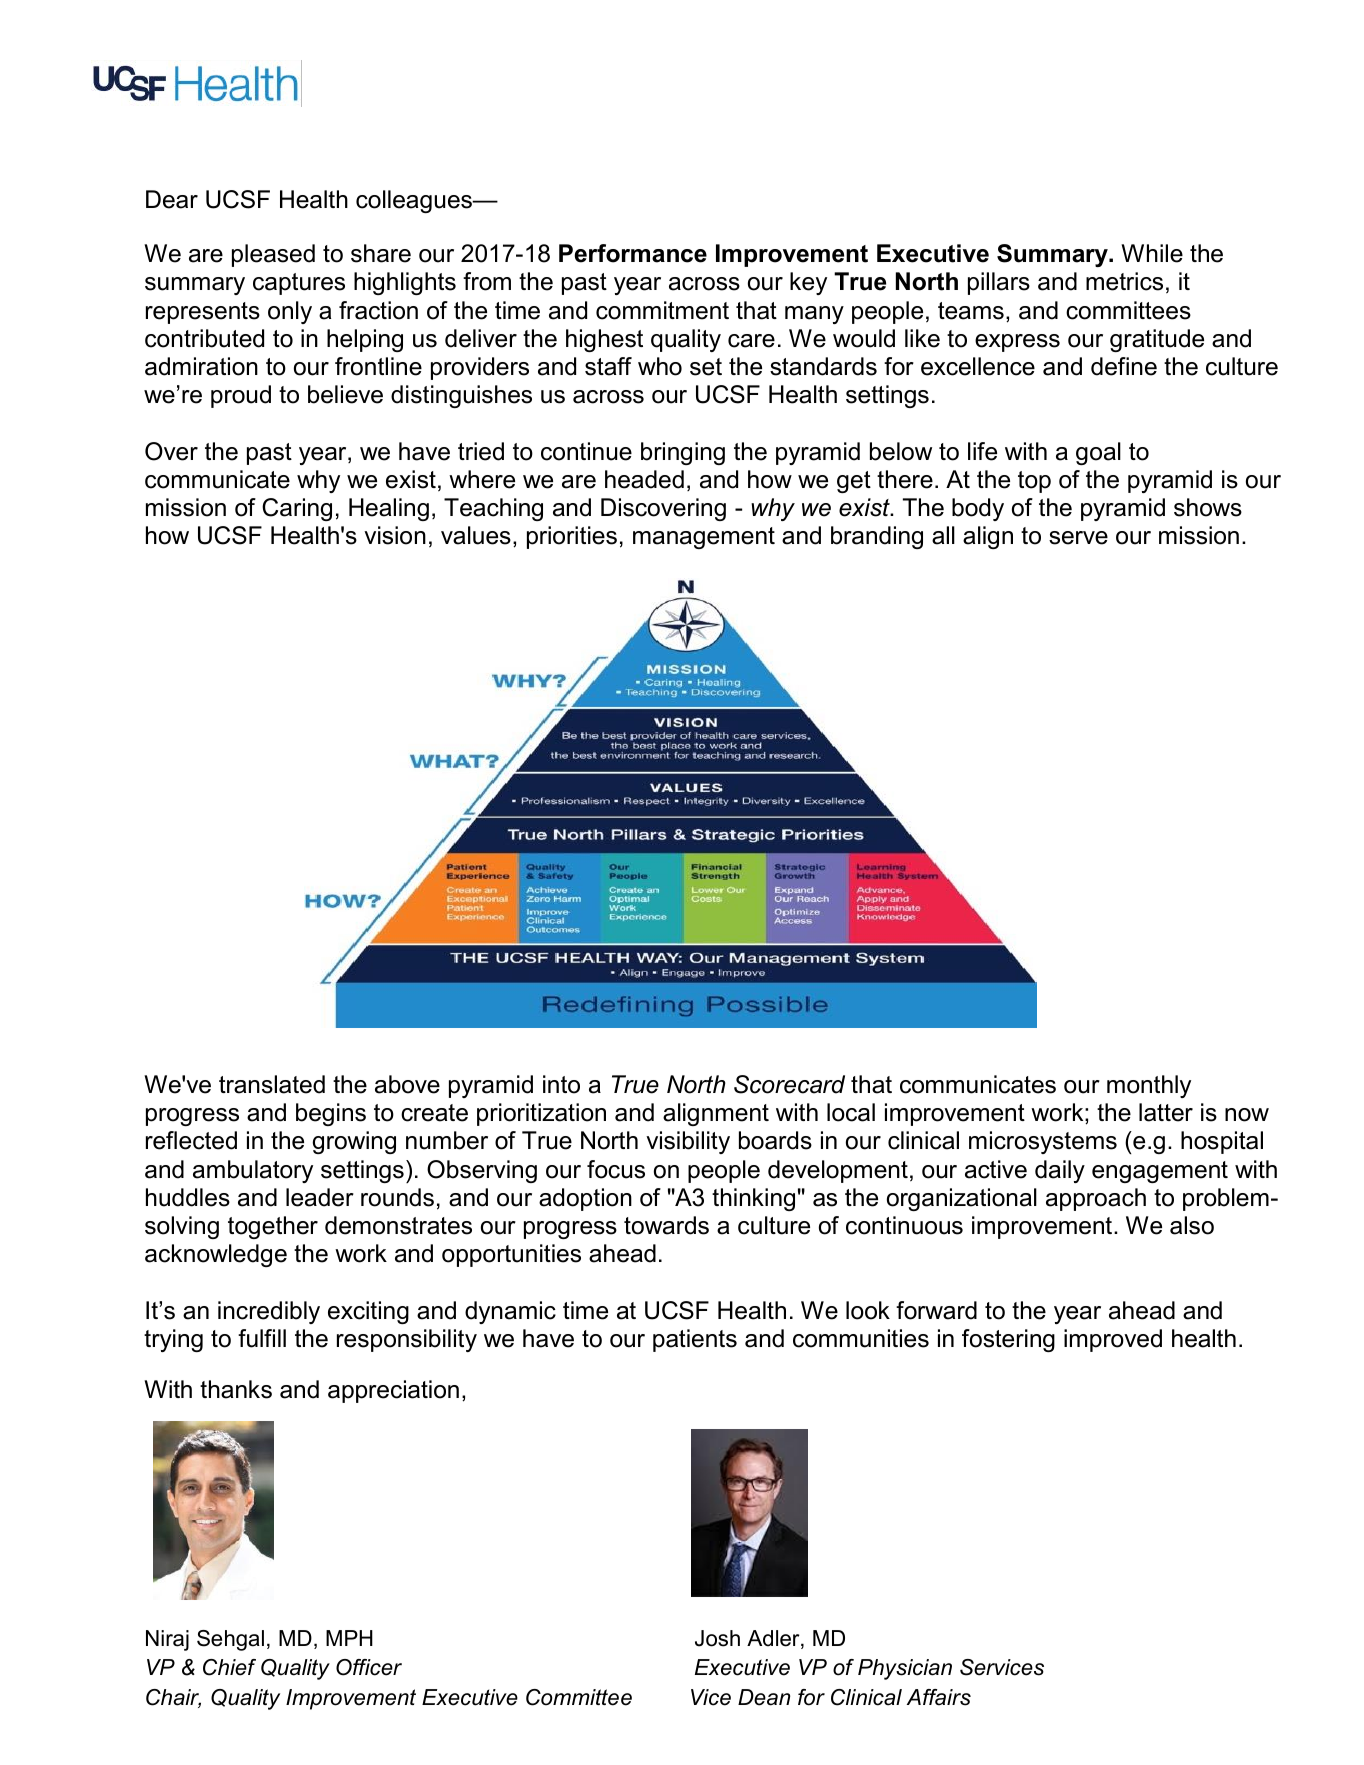  I want to click on MPH, so click(349, 1638).
